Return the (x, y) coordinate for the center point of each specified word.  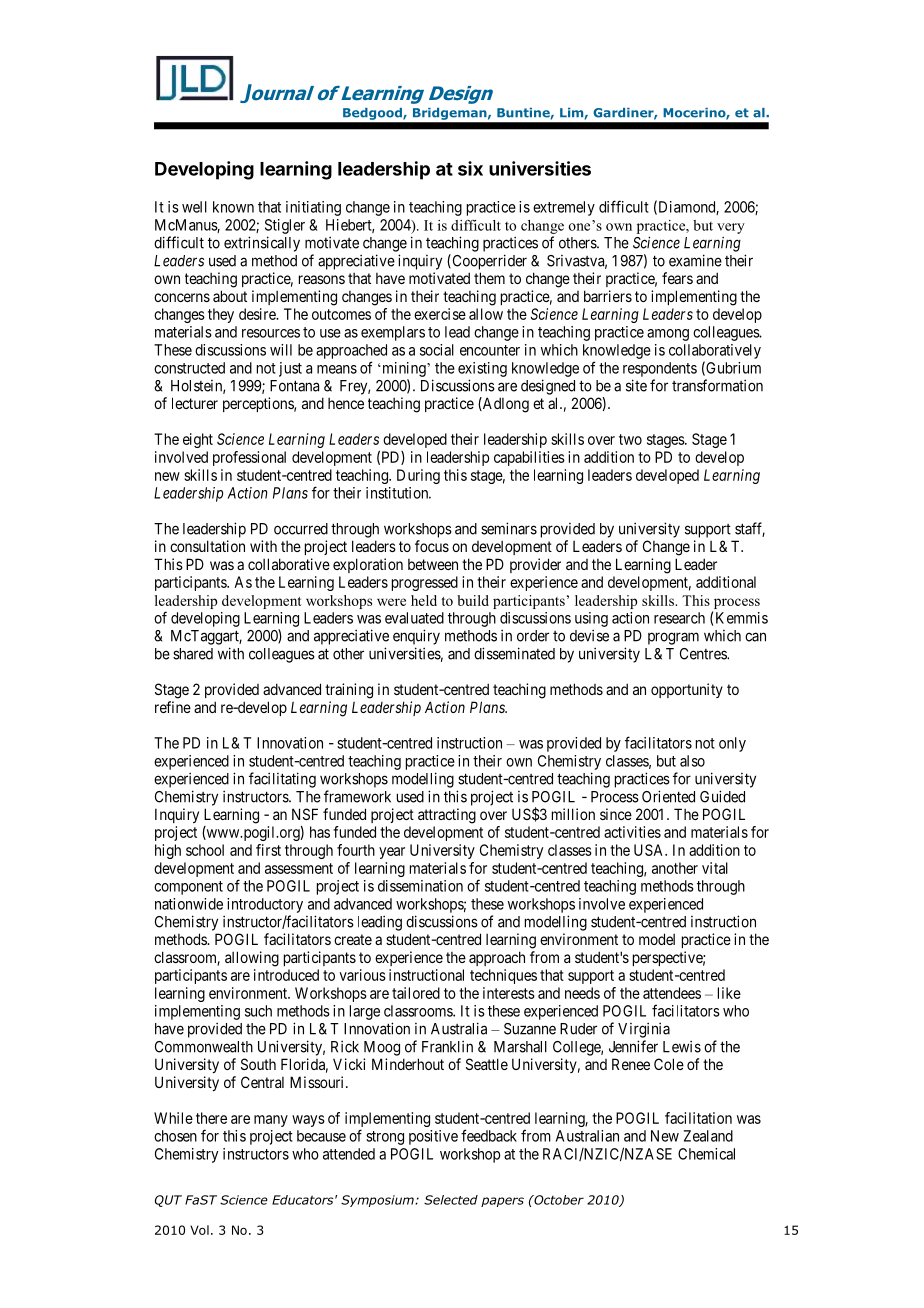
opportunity (687, 690)
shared (193, 654)
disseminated (514, 653)
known (233, 207)
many (271, 1121)
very (731, 228)
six (470, 168)
